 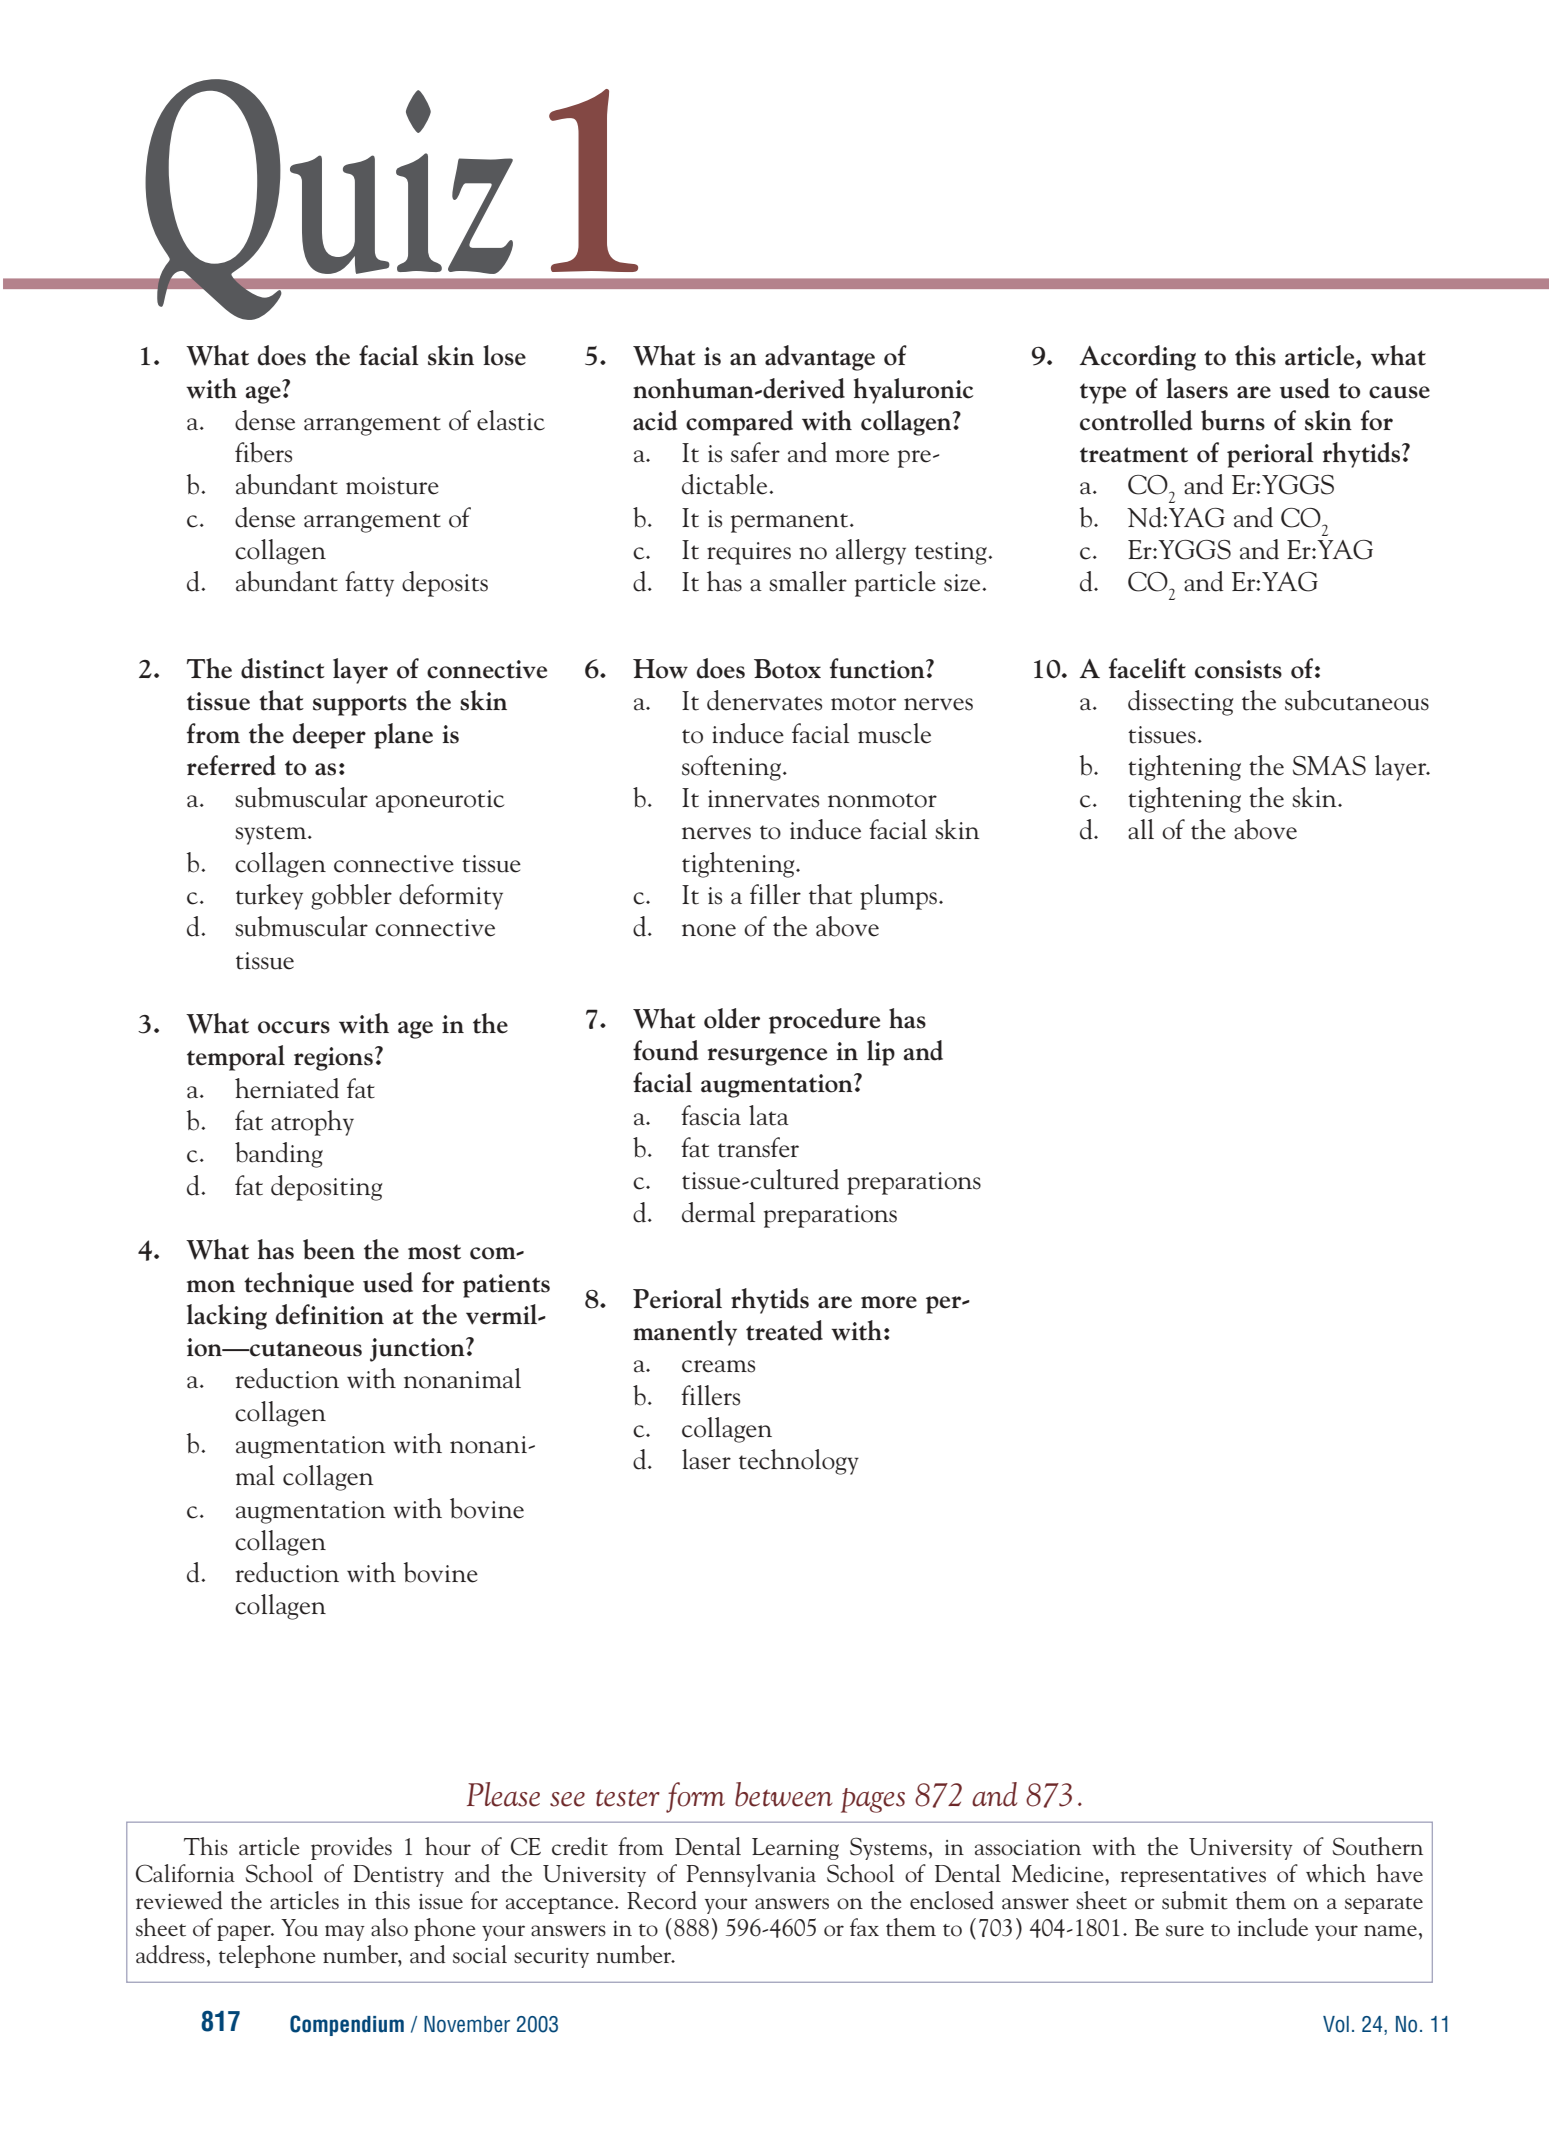 I want to click on burns, so click(x=1233, y=420).
